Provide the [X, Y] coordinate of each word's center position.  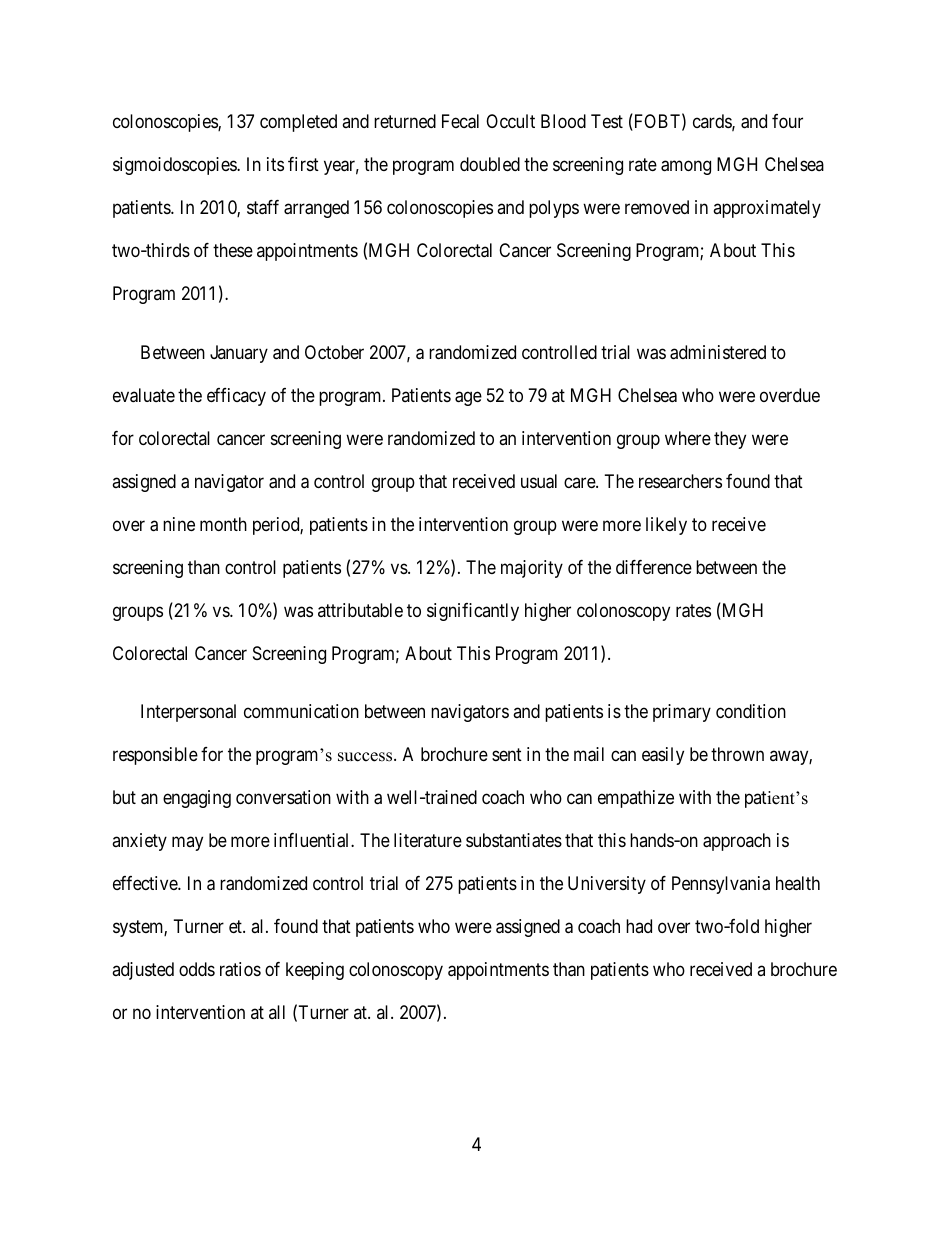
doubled [490, 164]
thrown [737, 754]
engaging [197, 799]
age [468, 398]
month [223, 524]
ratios [240, 969]
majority [532, 569]
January [239, 354]
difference [654, 567]
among [686, 168]
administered [718, 352]
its [275, 164]
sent [507, 754]
